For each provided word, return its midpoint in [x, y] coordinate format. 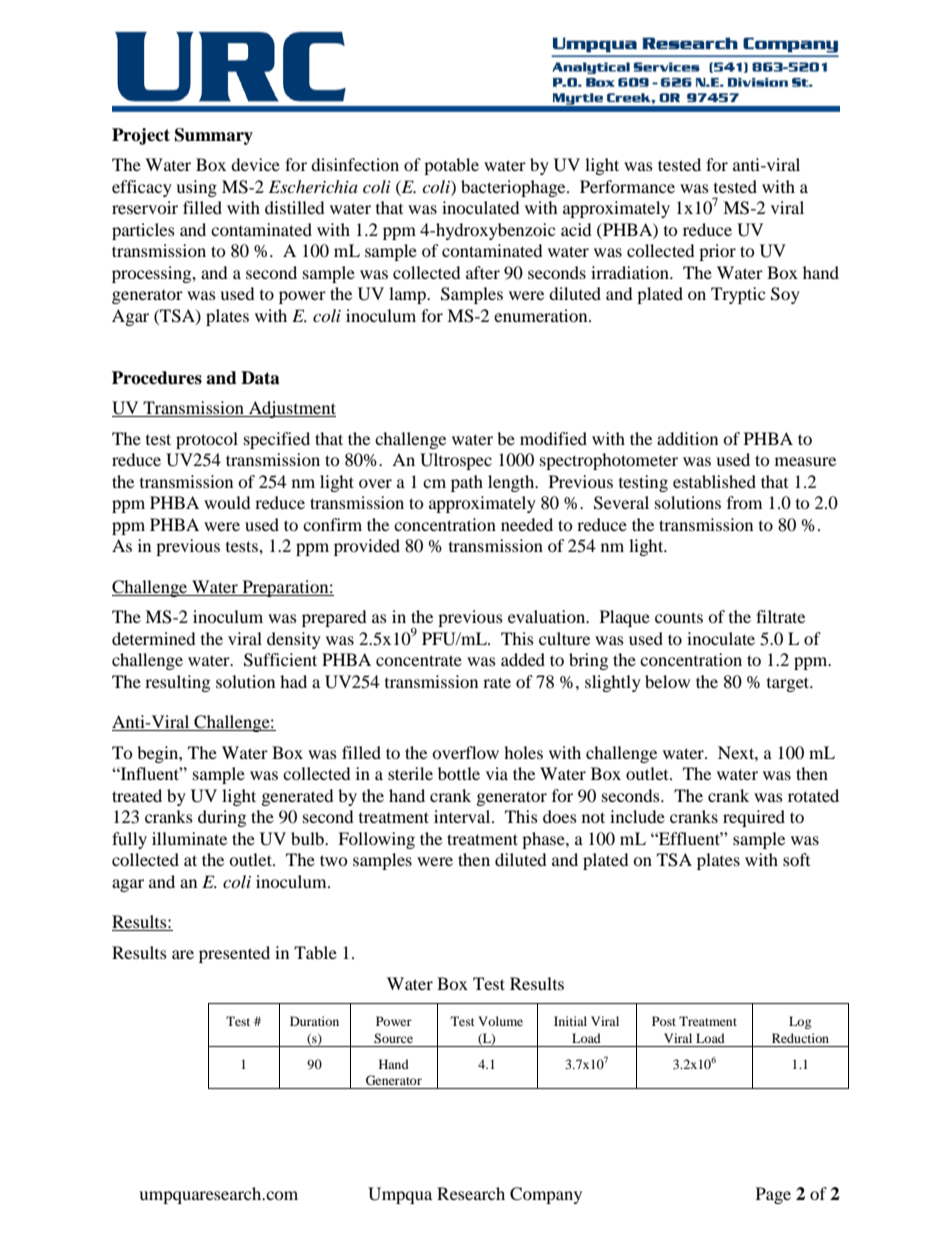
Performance [627, 186]
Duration [314, 1021]
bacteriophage [514, 188]
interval [463, 816]
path [467, 483]
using [196, 188]
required [754, 818]
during [222, 818]
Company [546, 1195]
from [744, 502]
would [227, 502]
